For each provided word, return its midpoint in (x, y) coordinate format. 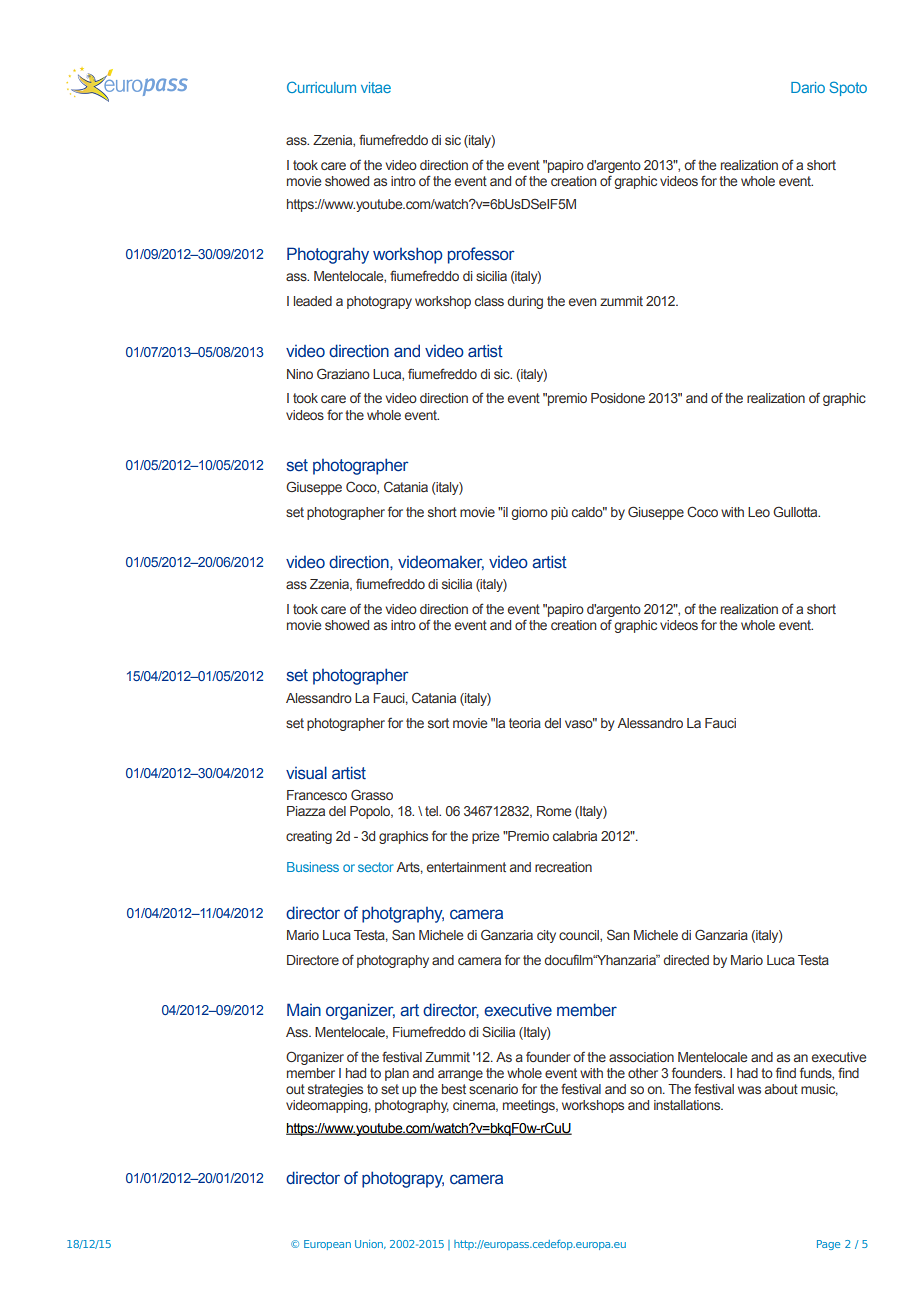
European (327, 1245)
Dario (808, 87)
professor (481, 255)
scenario (493, 1089)
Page (828, 1245)
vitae (376, 87)
